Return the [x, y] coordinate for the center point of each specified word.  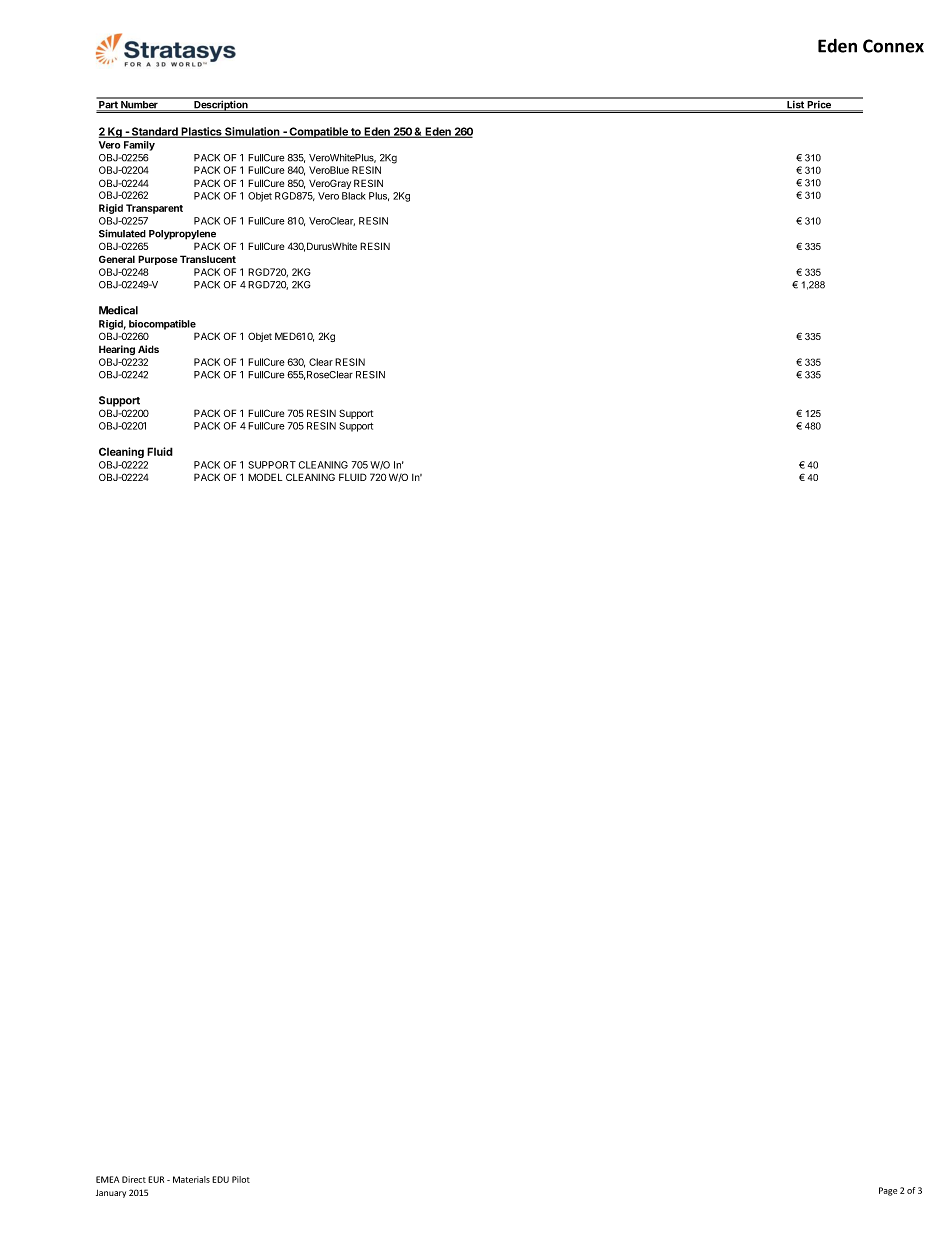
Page [888, 1191]
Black [354, 196]
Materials [191, 1179]
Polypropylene [182, 235]
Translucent [208, 259]
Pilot [241, 1179]
